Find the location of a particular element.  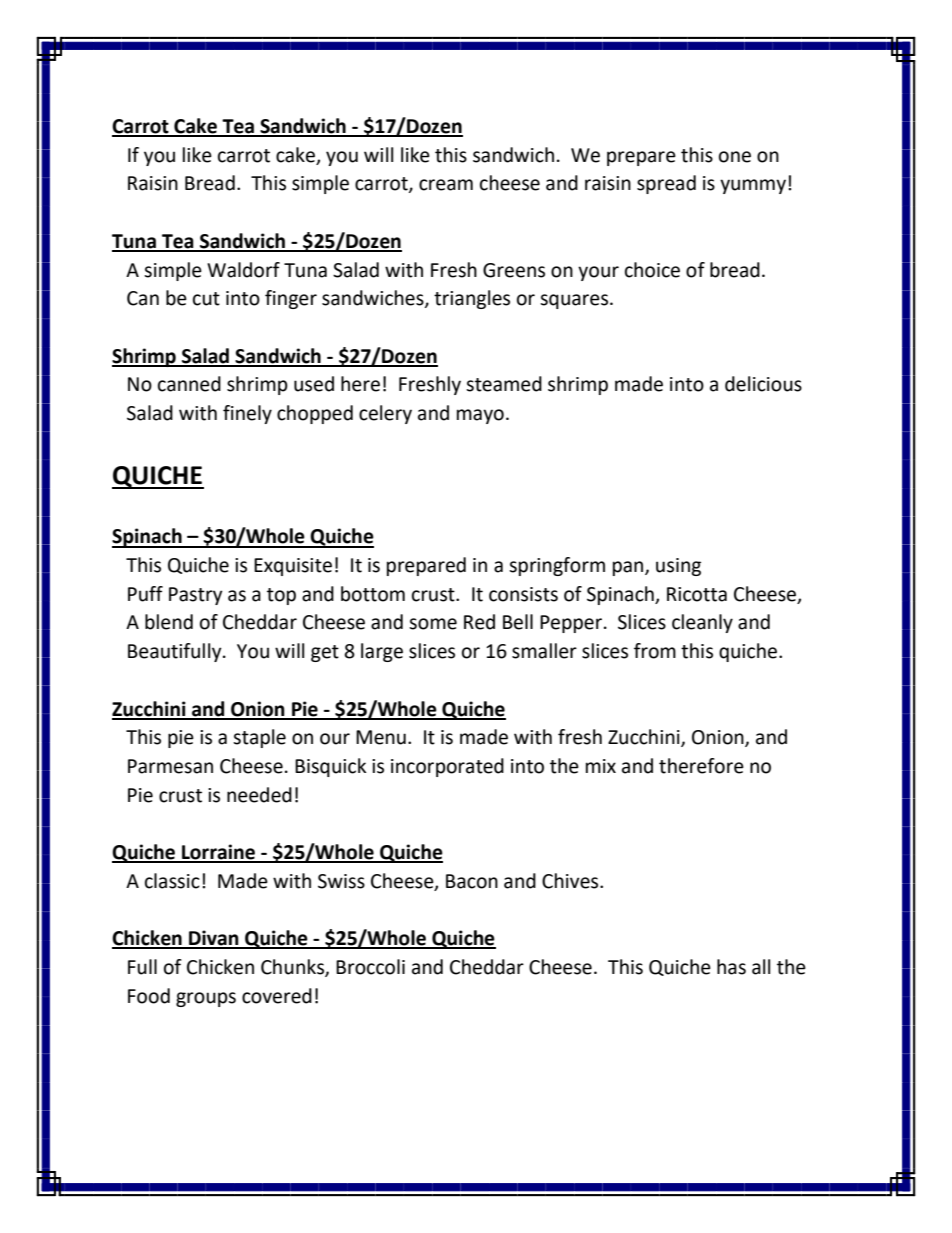

incorporated is located at coordinates (447, 767).
